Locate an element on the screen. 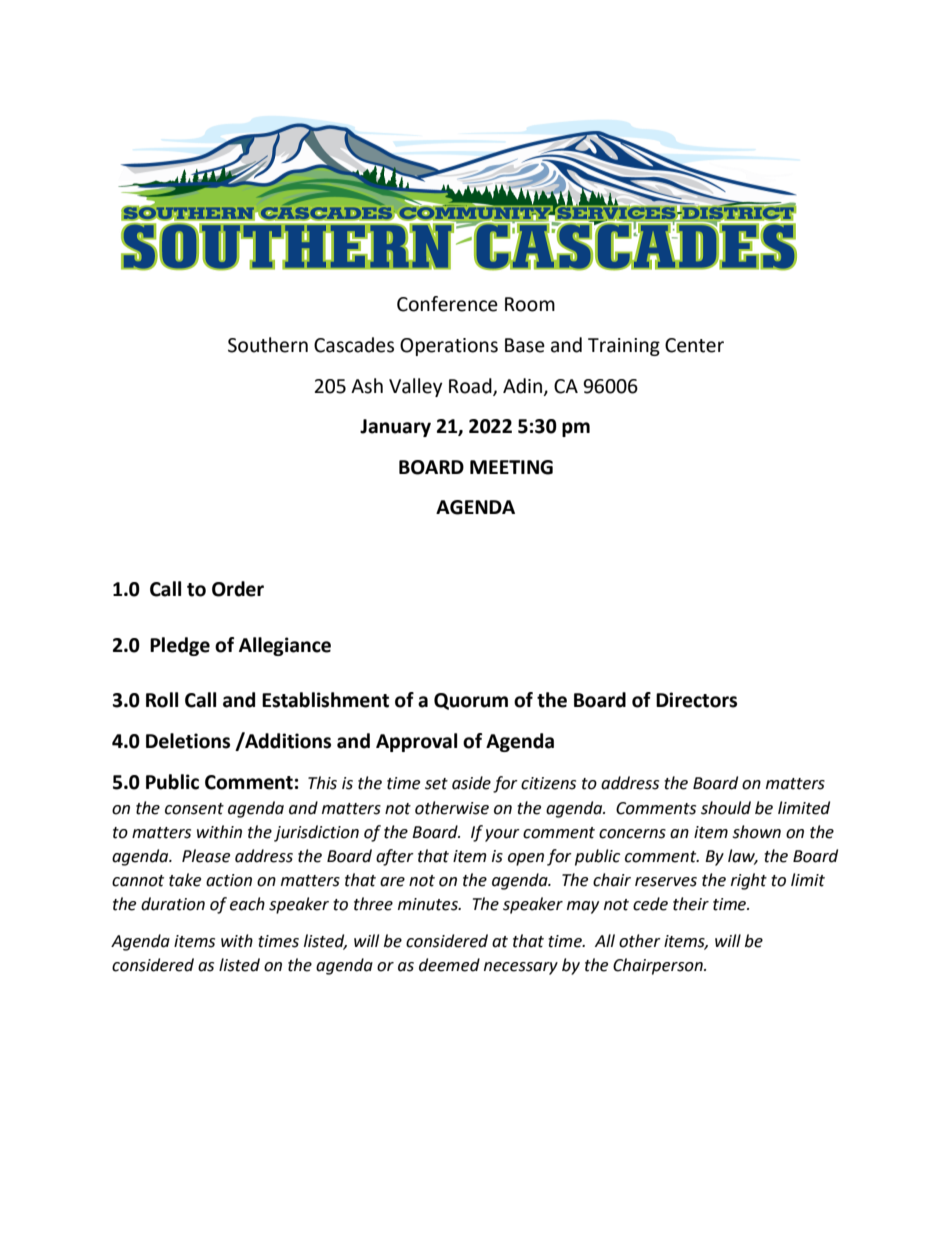 This screenshot has height=1233, width=952. MEETING is located at coordinates (511, 467).
